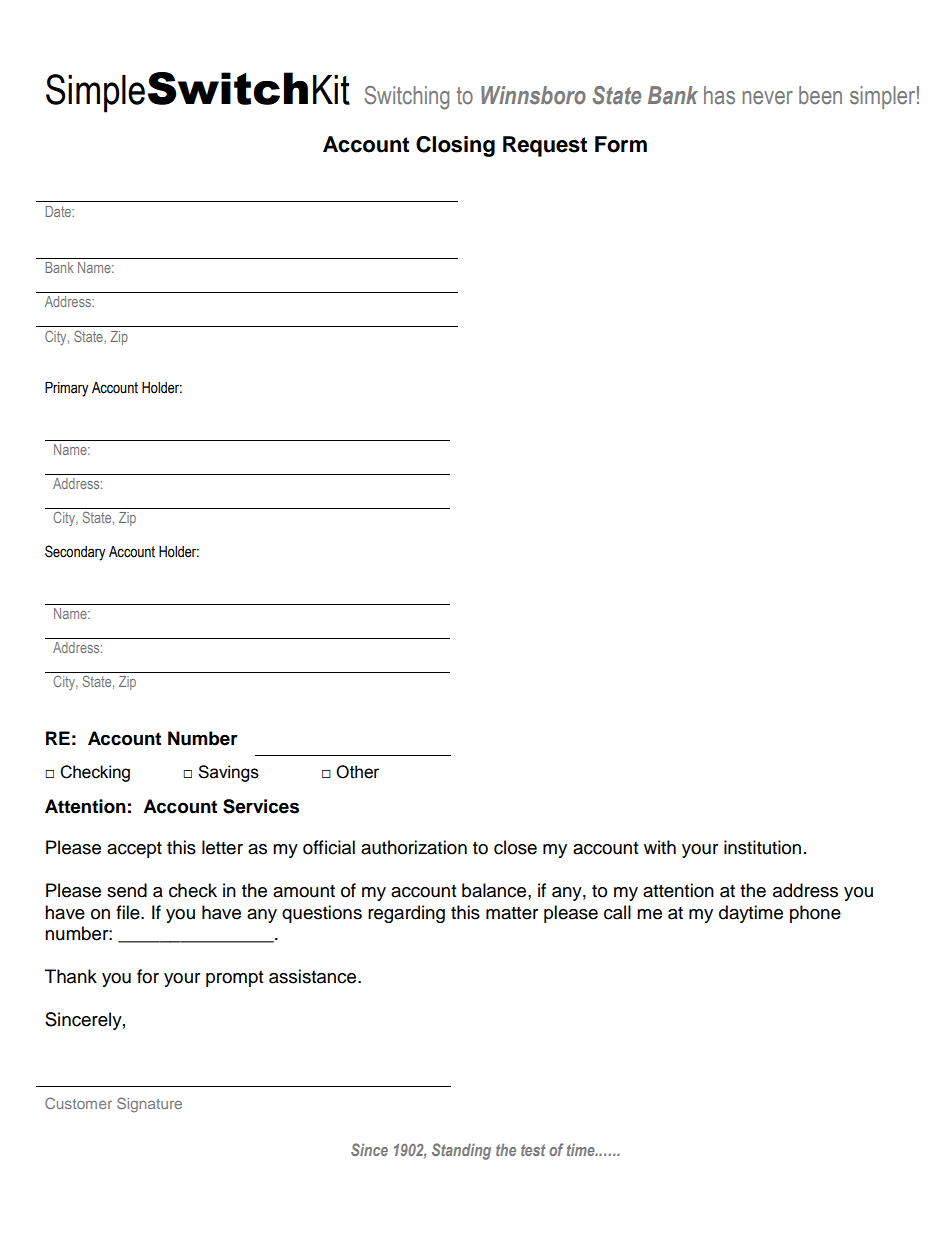  I want to click on has, so click(719, 95).
